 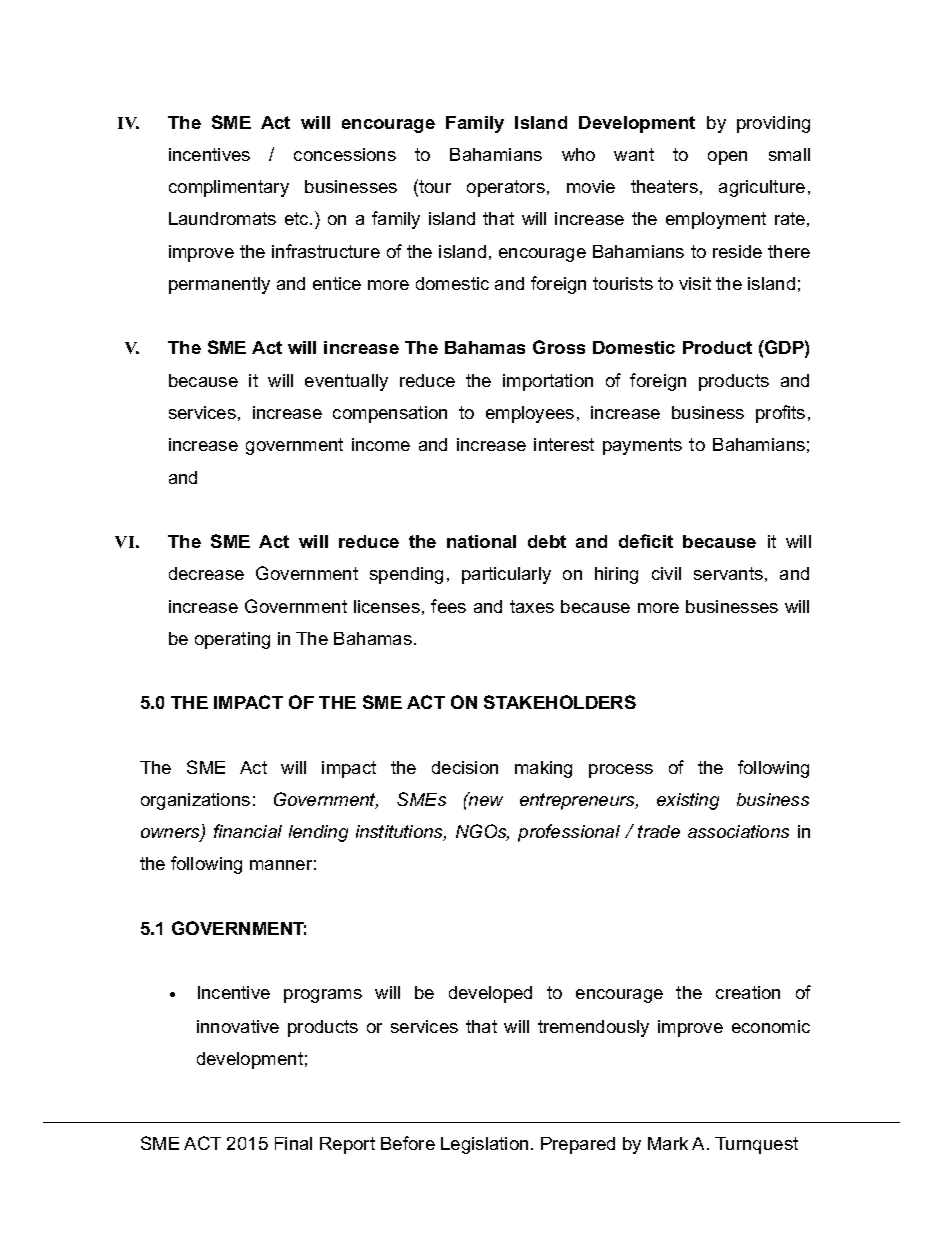 I want to click on Final, so click(x=293, y=1143).
